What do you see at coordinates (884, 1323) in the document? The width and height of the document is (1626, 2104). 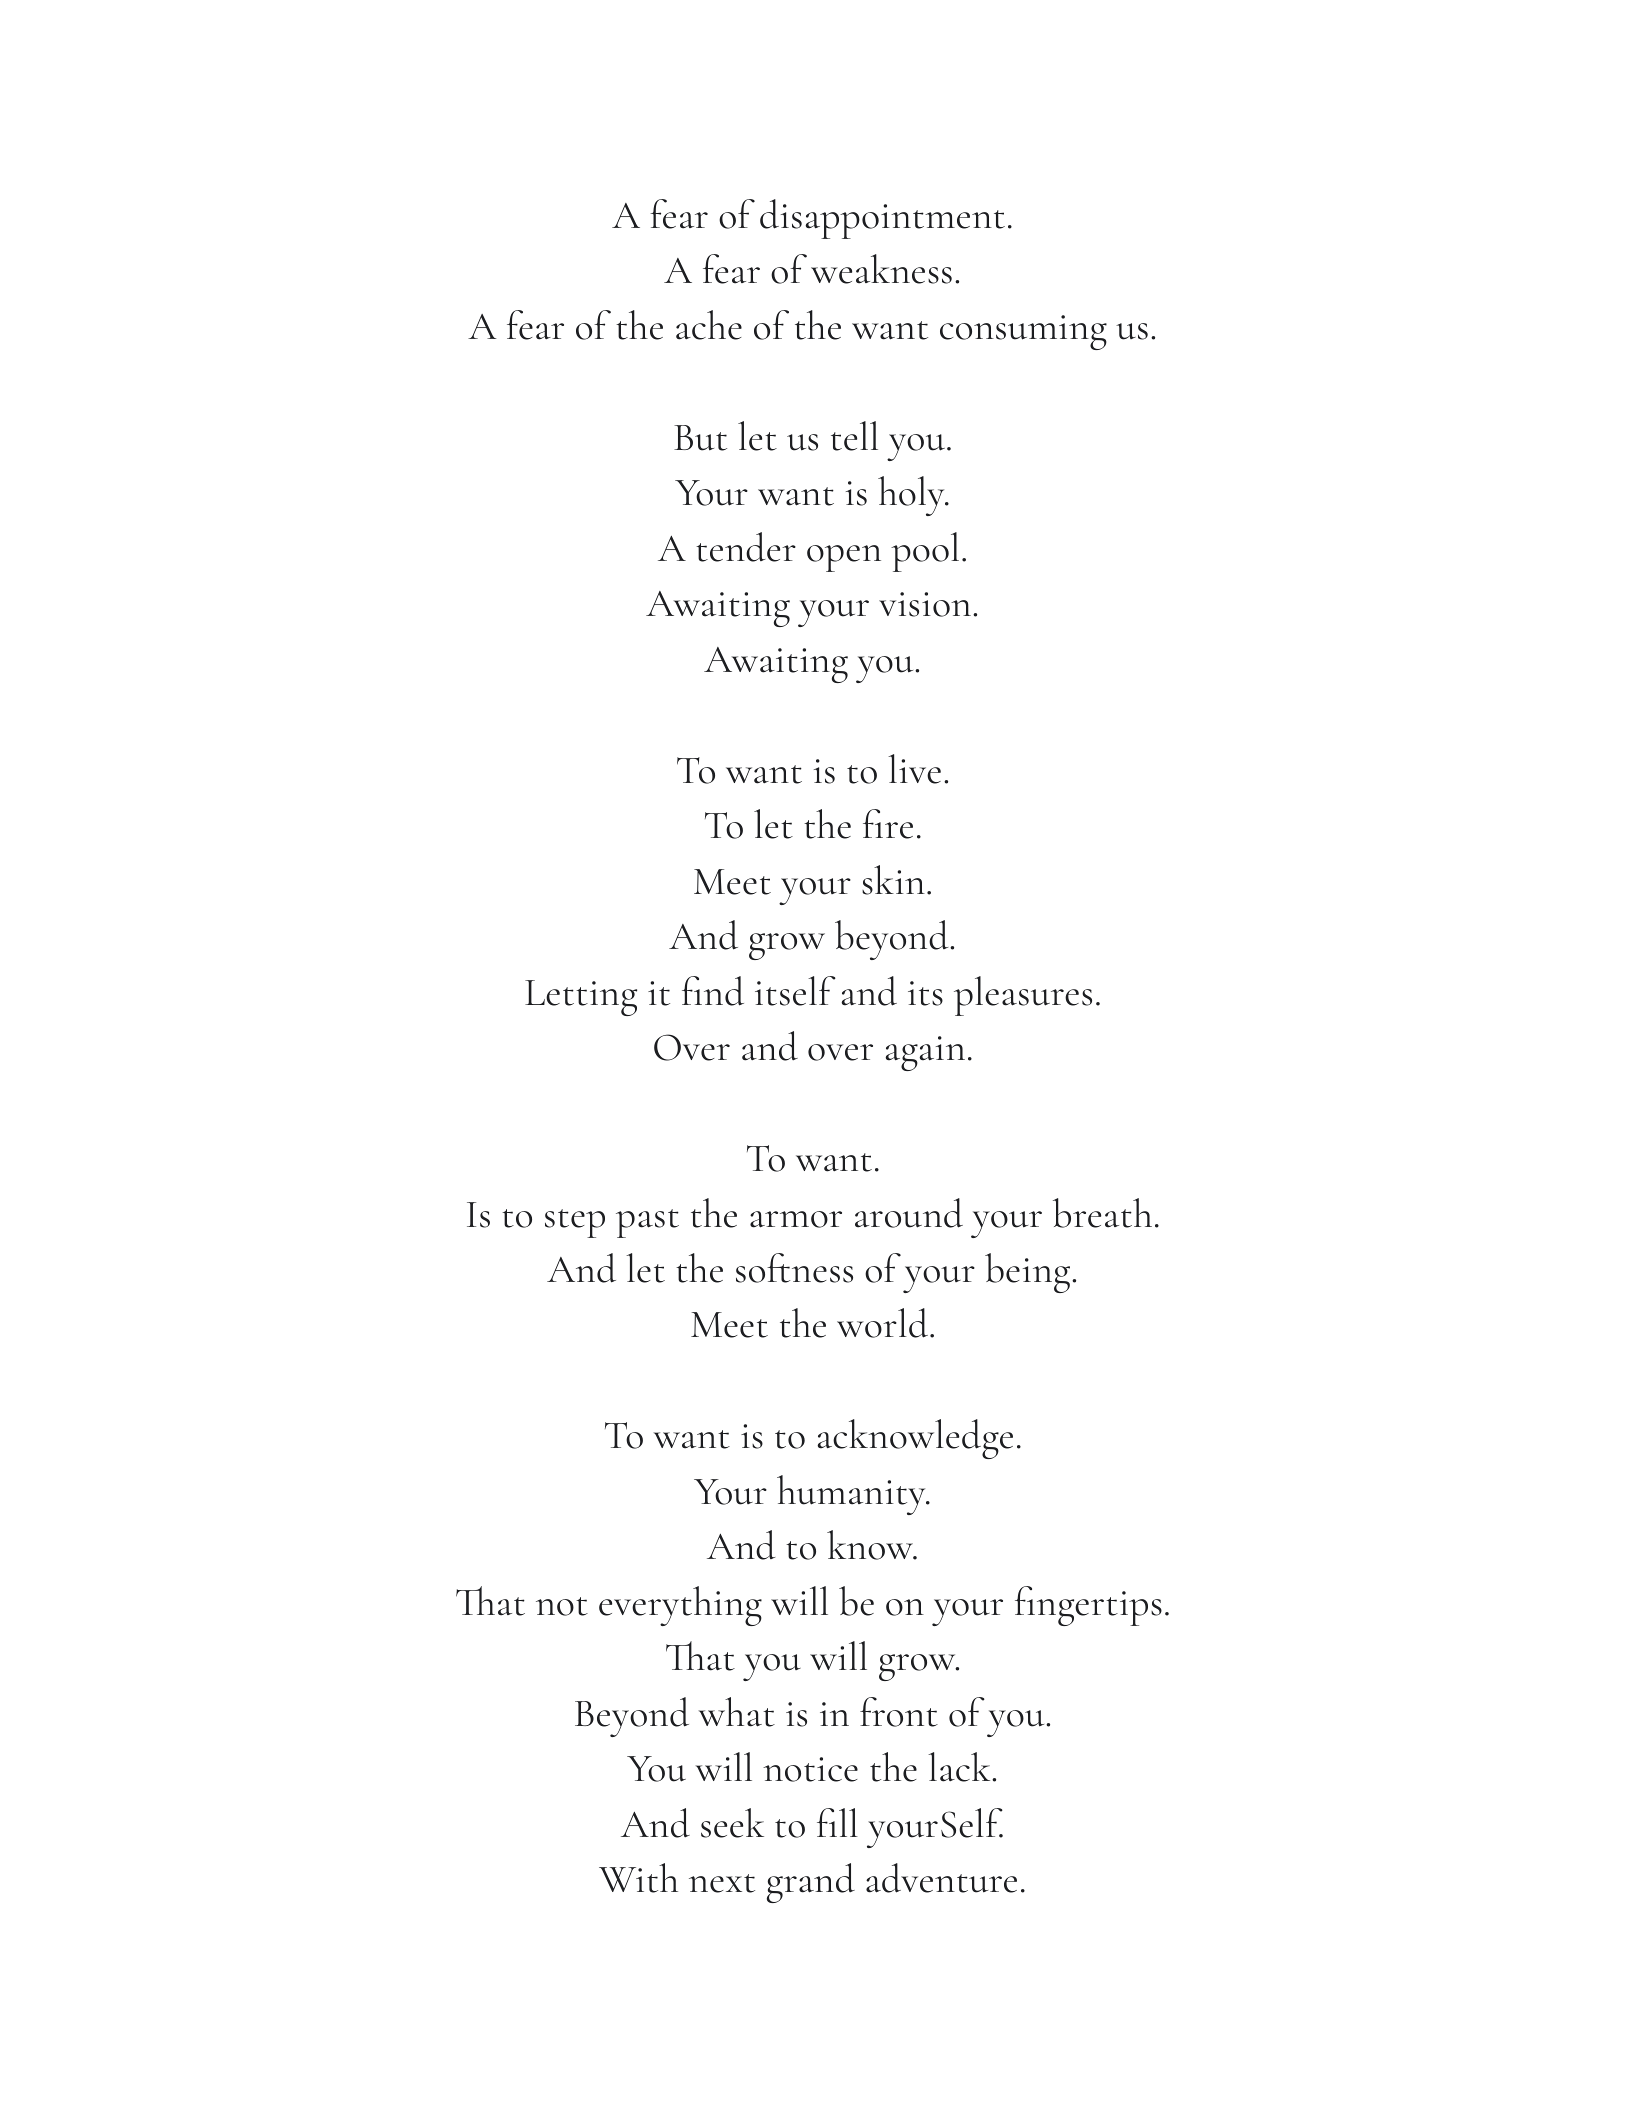 I see `world` at bounding box center [884, 1323].
